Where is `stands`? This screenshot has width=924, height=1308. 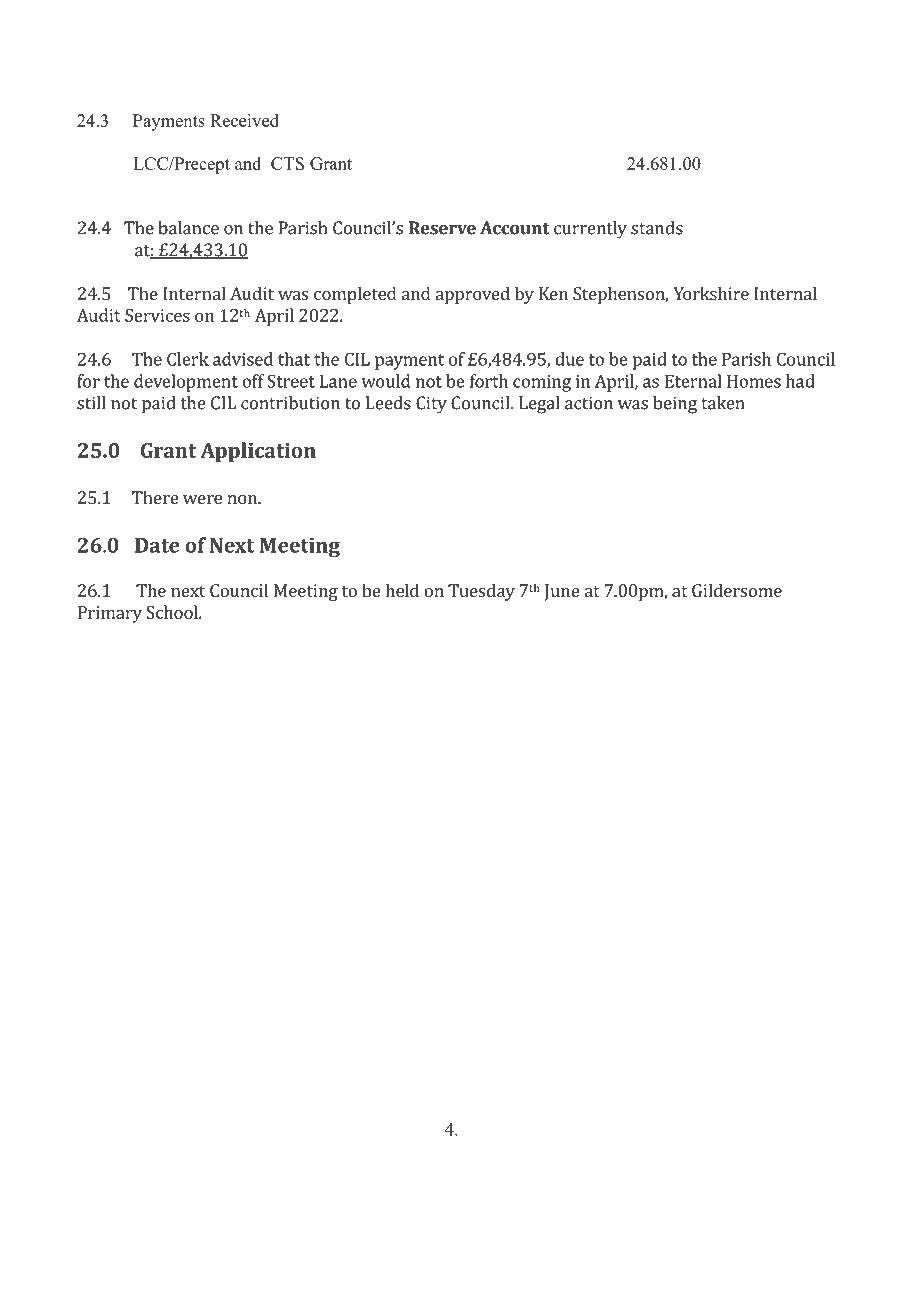 stands is located at coordinates (657, 228).
